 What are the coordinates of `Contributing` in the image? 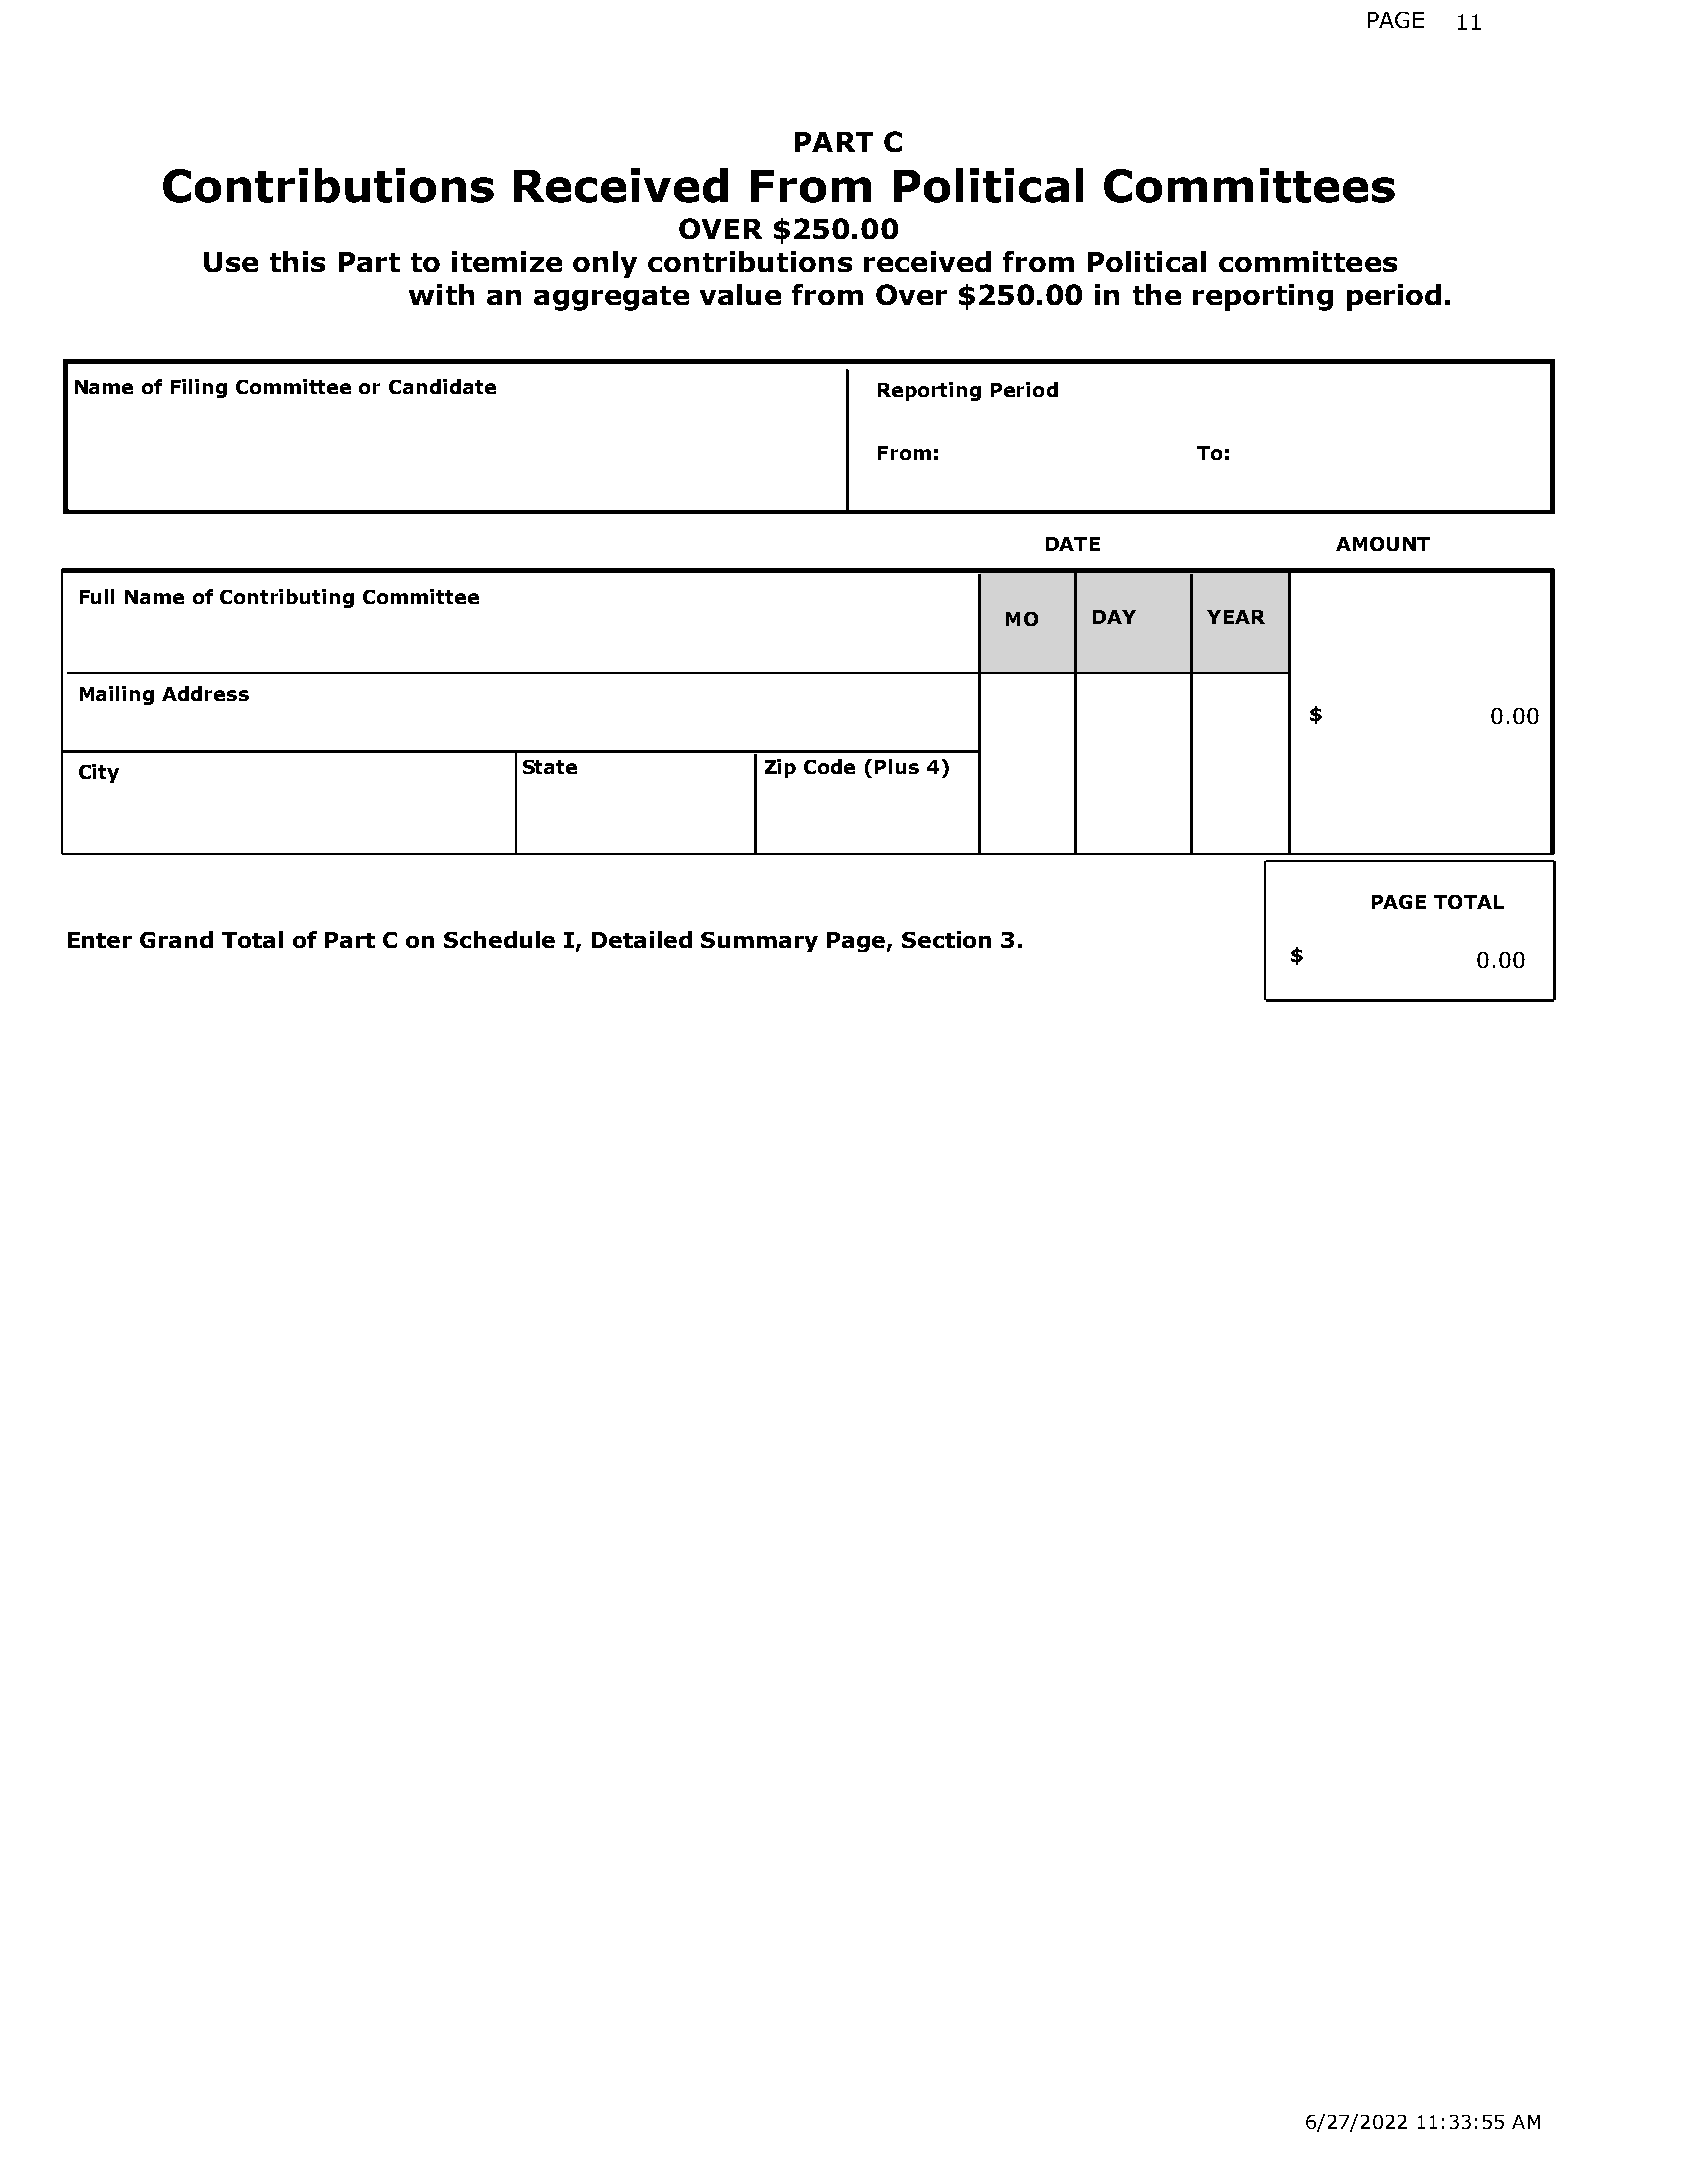 It's located at (287, 598).
